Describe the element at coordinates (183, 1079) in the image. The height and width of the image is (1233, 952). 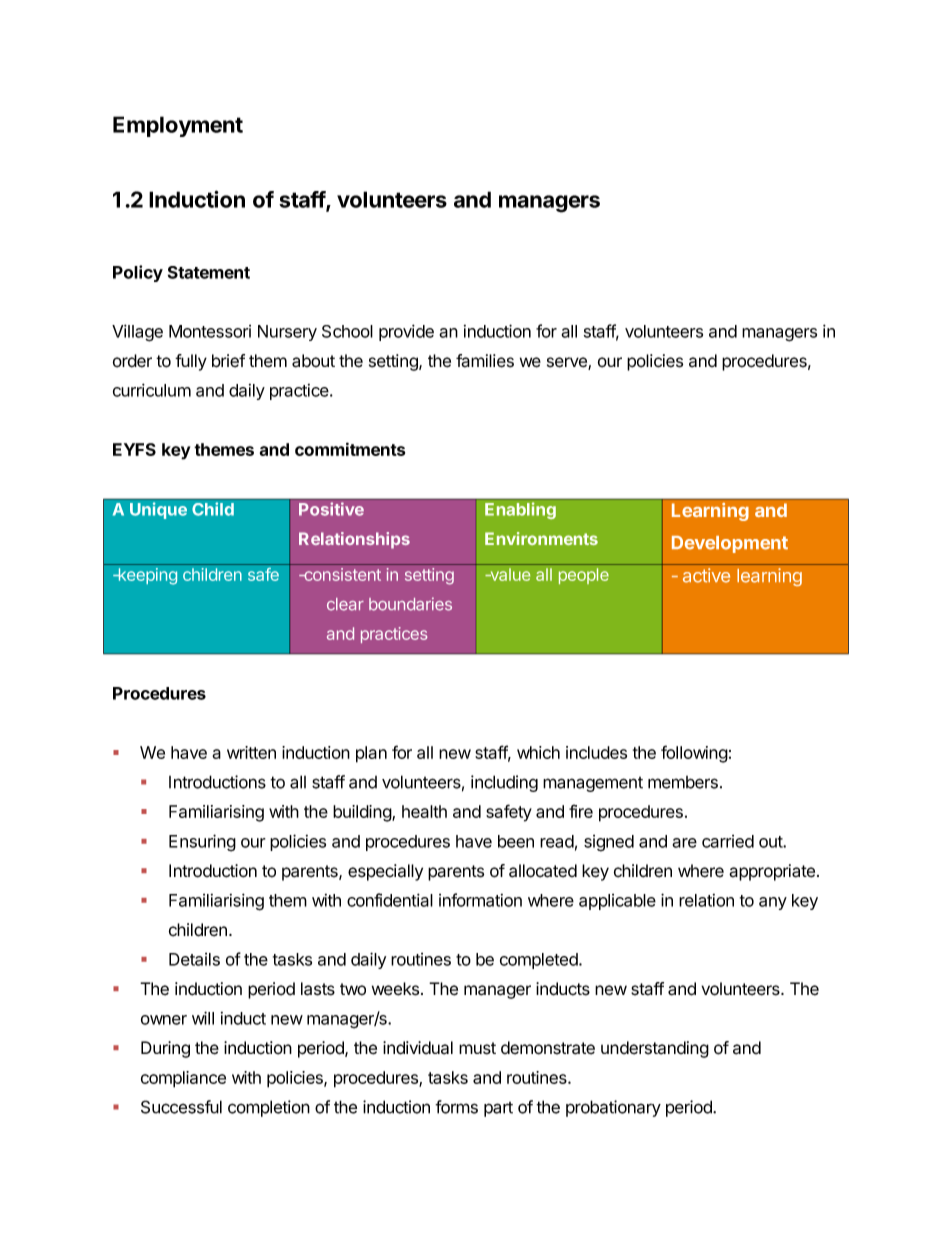
I see `compliance` at that location.
